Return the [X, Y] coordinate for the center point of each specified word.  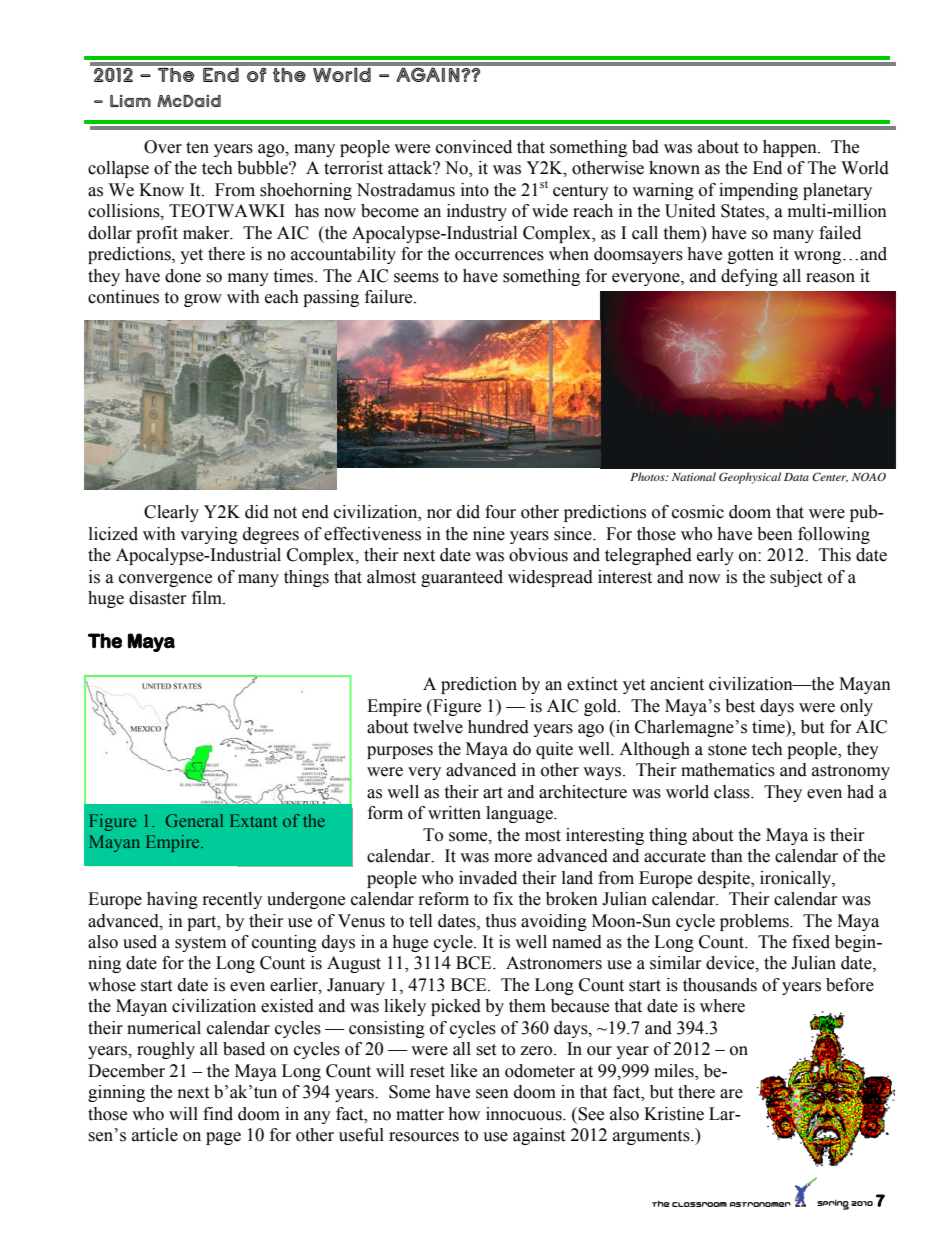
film [208, 597]
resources [424, 1137]
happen [791, 148]
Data [796, 477]
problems [755, 922]
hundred [498, 727]
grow [203, 300]
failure [390, 297]
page [223, 1138]
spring [833, 1205]
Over [163, 147]
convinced [474, 147]
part [203, 923]
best [740, 706]
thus [500, 921]
